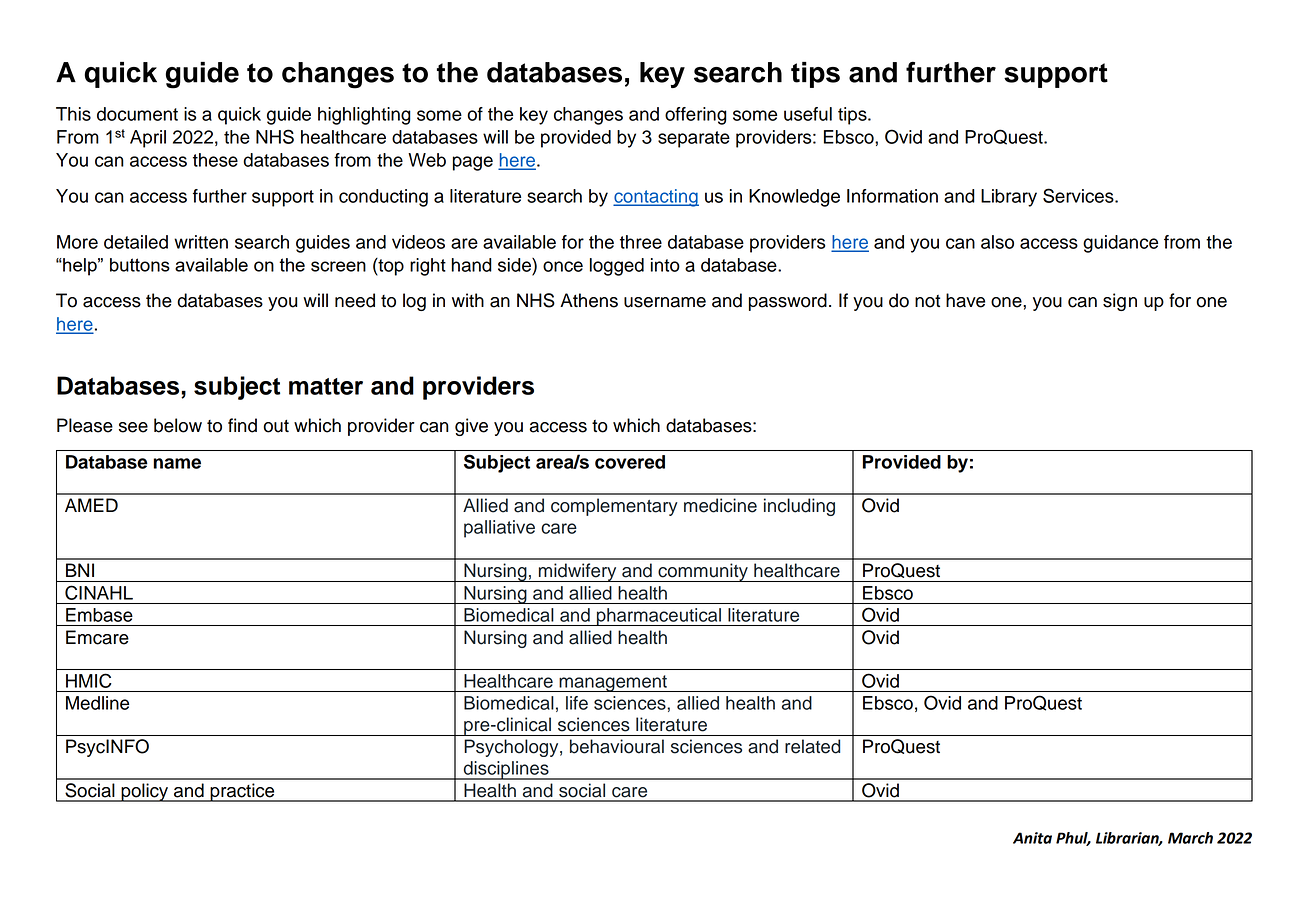 The image size is (1308, 924). Describe the element at coordinates (694, 139) in the screenshot. I see `separate` at that location.
